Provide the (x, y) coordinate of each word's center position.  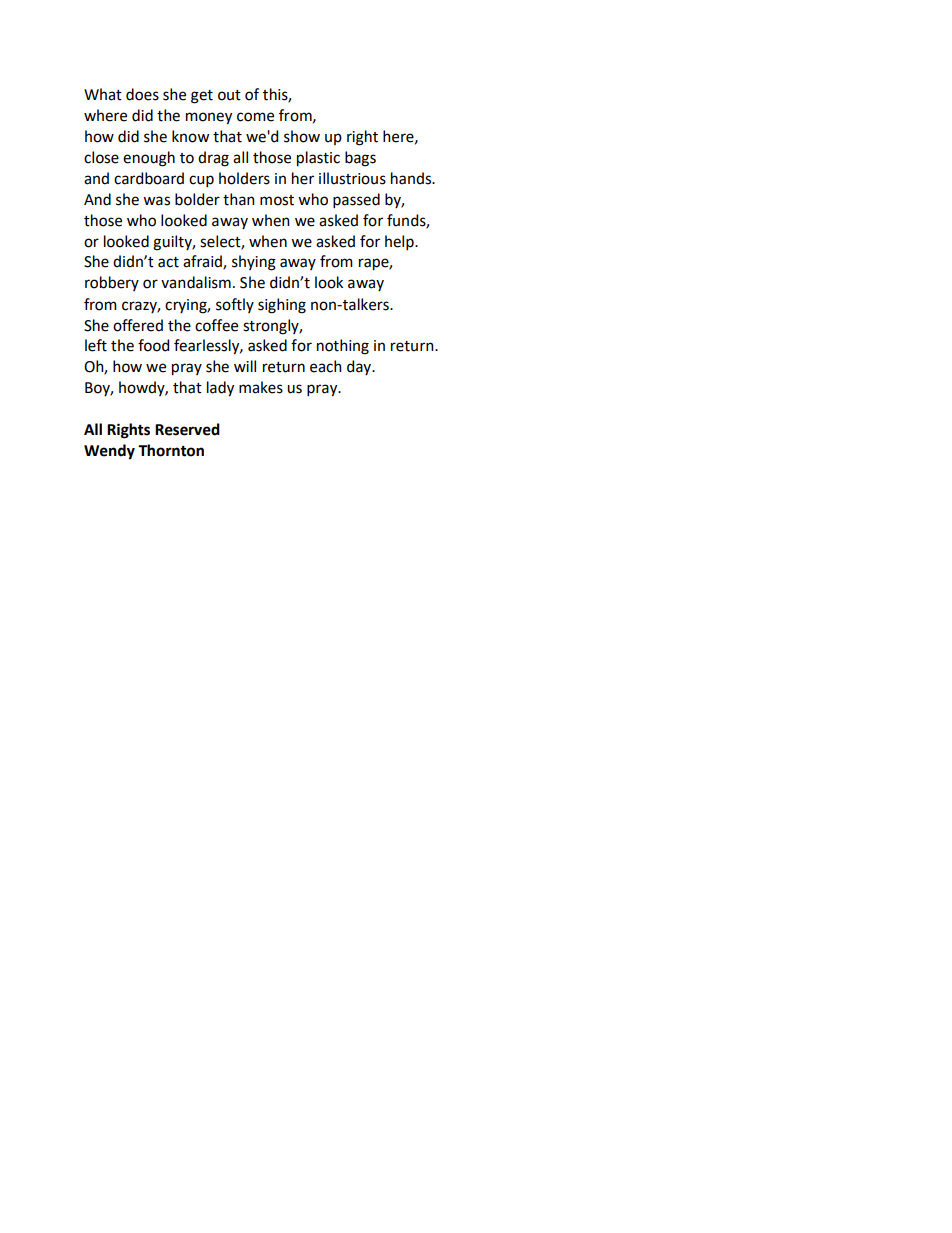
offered (138, 325)
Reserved (187, 429)
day (360, 367)
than (239, 199)
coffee (216, 325)
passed (356, 200)
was (156, 201)
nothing (343, 347)
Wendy (109, 452)
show (302, 136)
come (255, 117)
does (142, 94)
